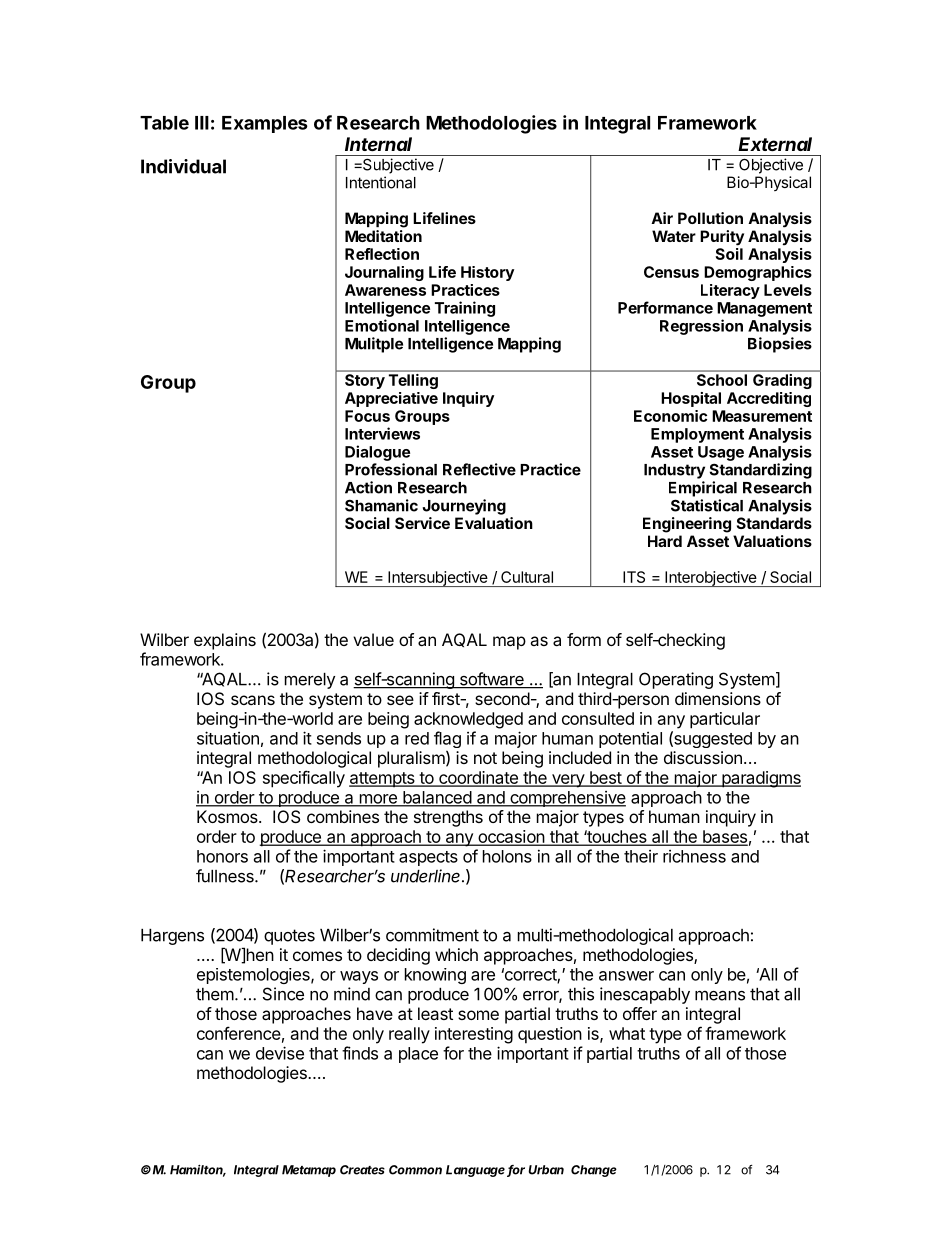 This page has height=1233, width=952. What do you see at coordinates (703, 757) in the page?
I see `discussion` at bounding box center [703, 757].
